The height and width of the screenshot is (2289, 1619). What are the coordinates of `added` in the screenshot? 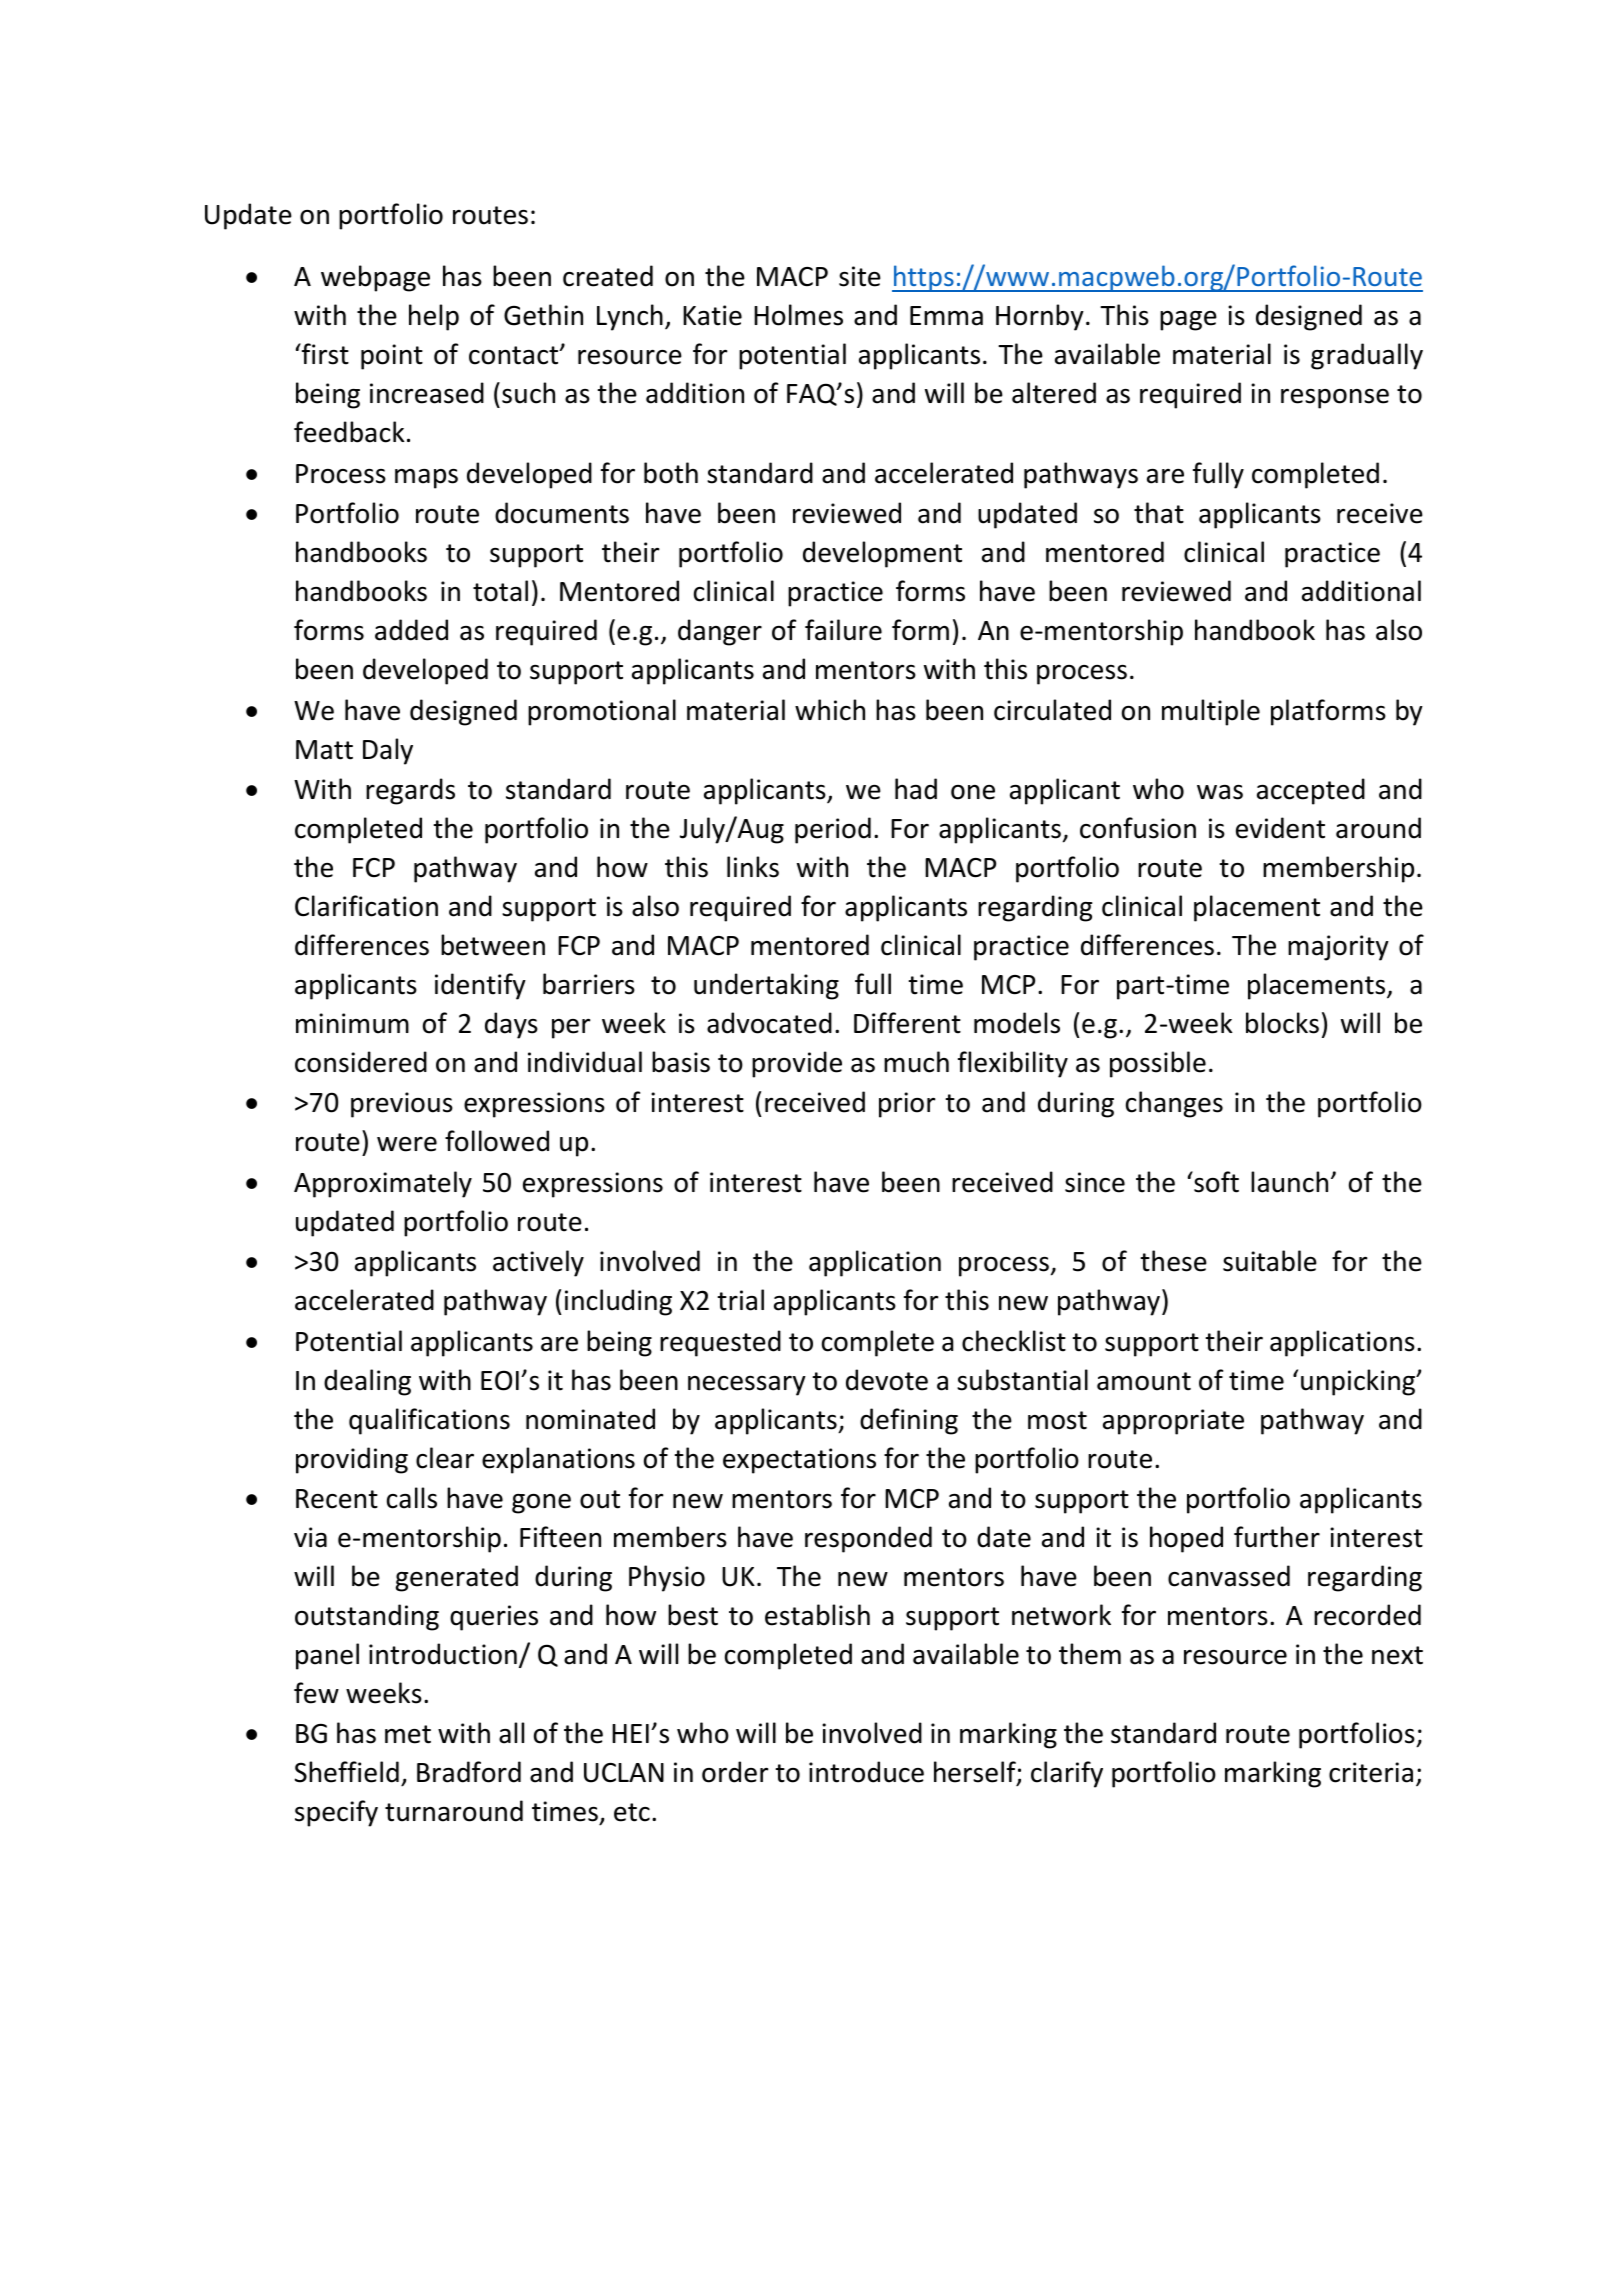 It's located at (411, 630).
